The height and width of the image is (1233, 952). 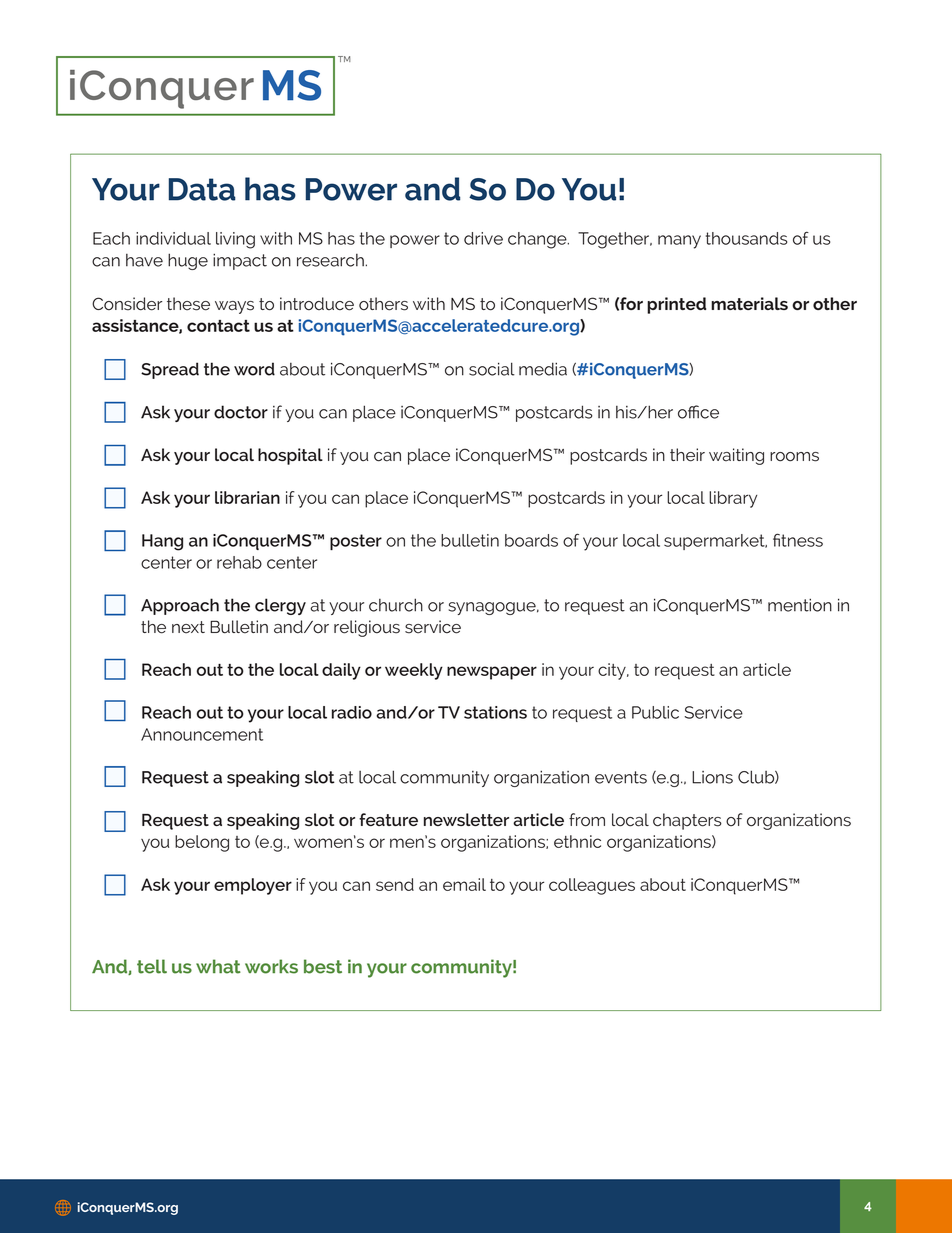 What do you see at coordinates (464, 884) in the image?
I see `email` at bounding box center [464, 884].
